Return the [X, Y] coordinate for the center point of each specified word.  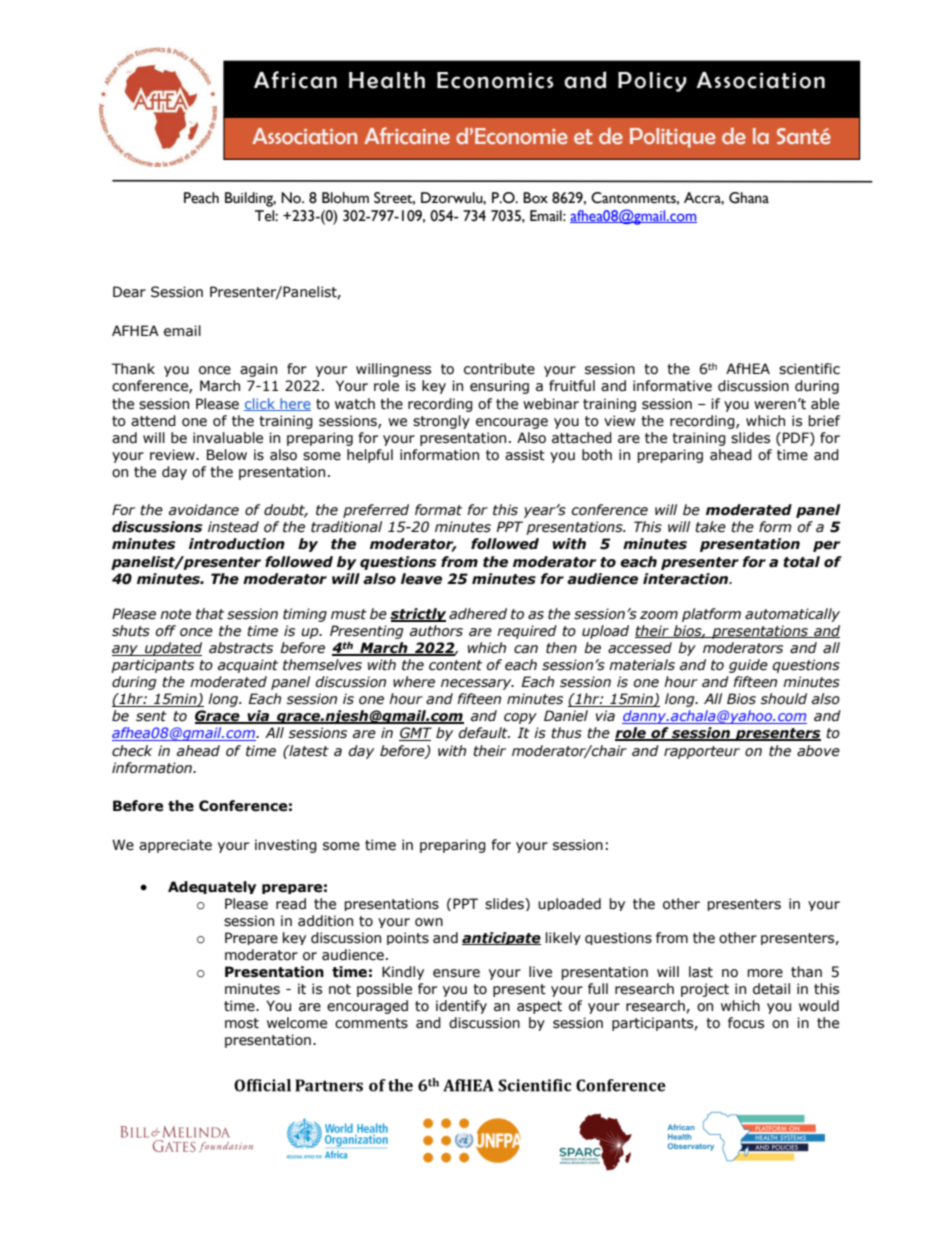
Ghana [749, 198]
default [484, 733]
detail [771, 989]
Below [227, 455]
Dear [129, 292]
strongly [441, 422]
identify [461, 1007]
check [132, 751]
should [784, 699]
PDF [797, 437]
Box [535, 198]
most [242, 1023]
